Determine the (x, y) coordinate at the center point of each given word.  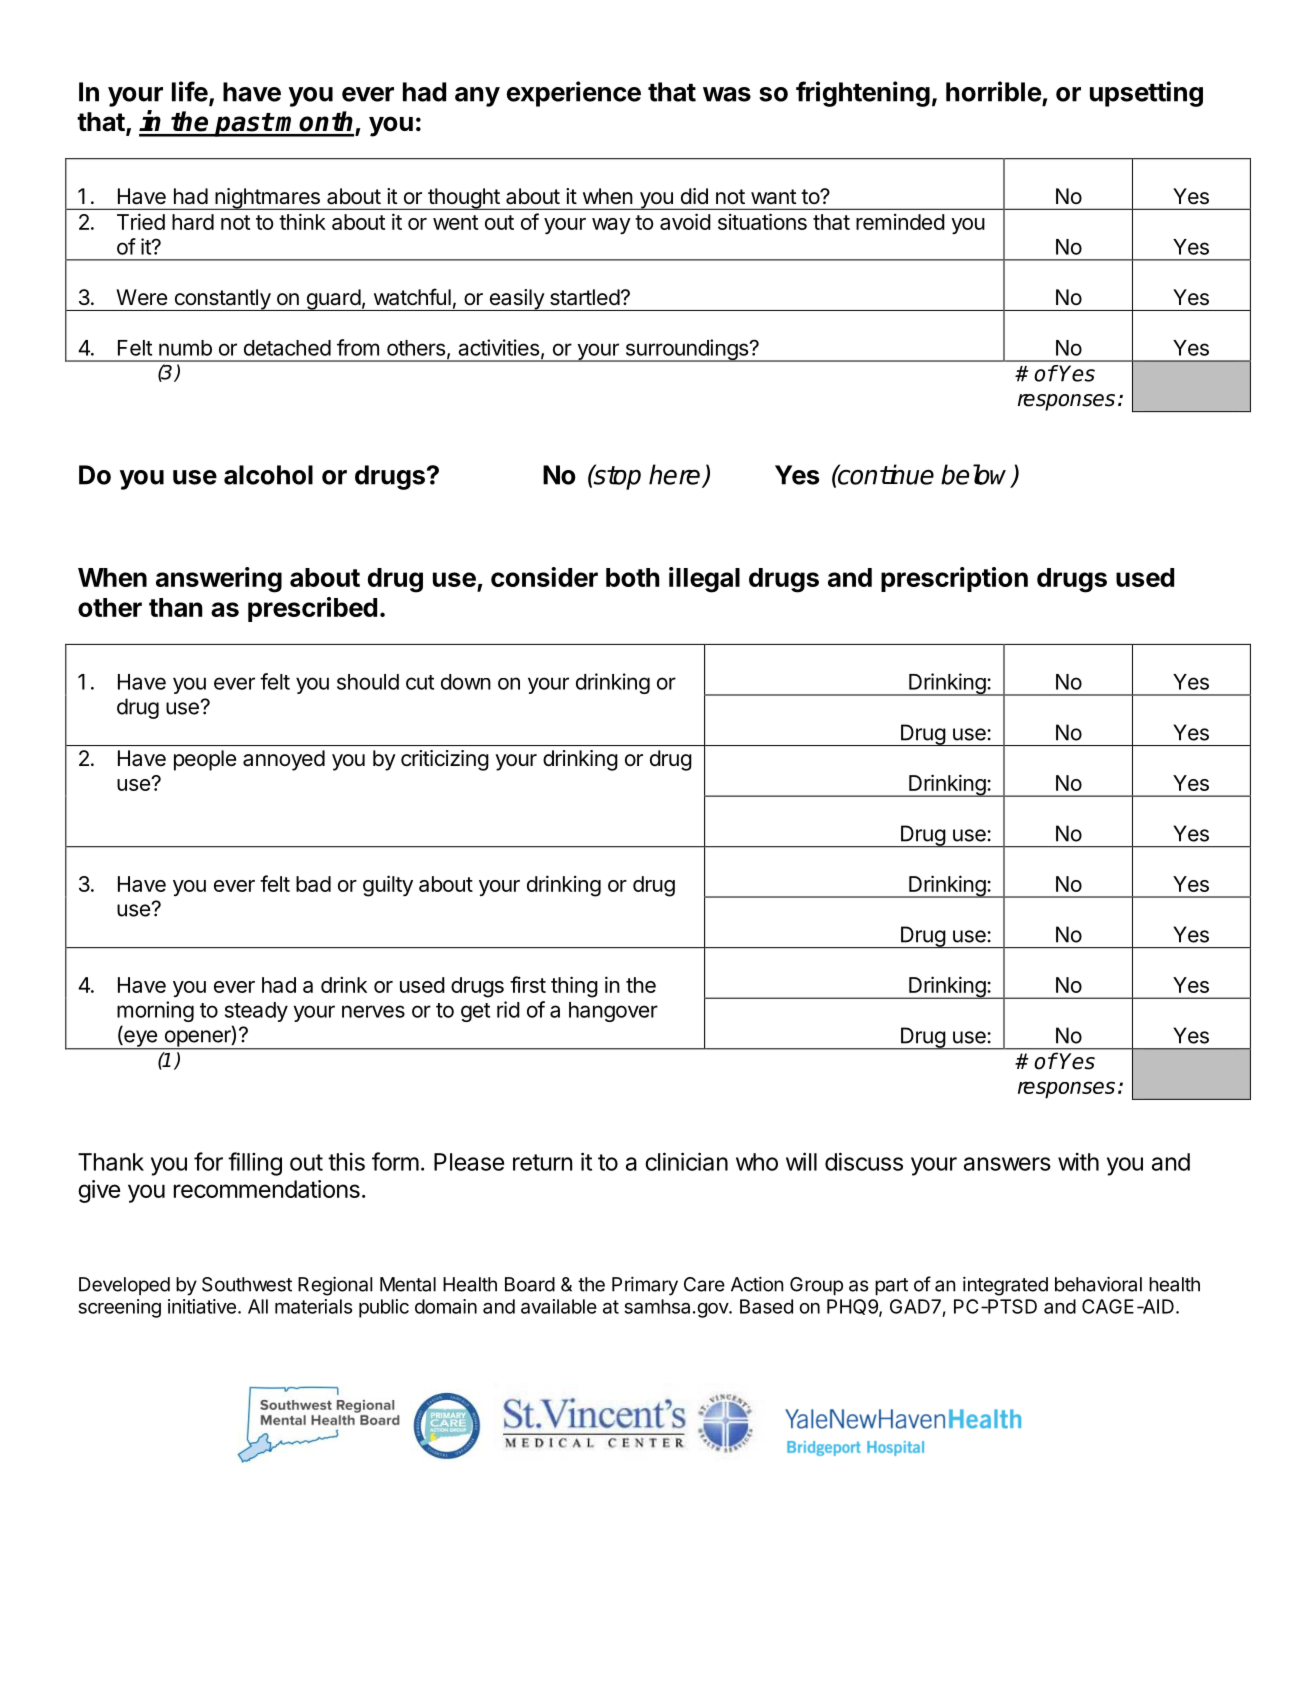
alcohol (268, 475)
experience (574, 94)
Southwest (247, 1284)
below (977, 475)
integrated (1005, 1286)
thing (574, 987)
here (676, 475)
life (190, 91)
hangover (613, 1012)
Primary (645, 1286)
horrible (993, 91)
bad (313, 884)
